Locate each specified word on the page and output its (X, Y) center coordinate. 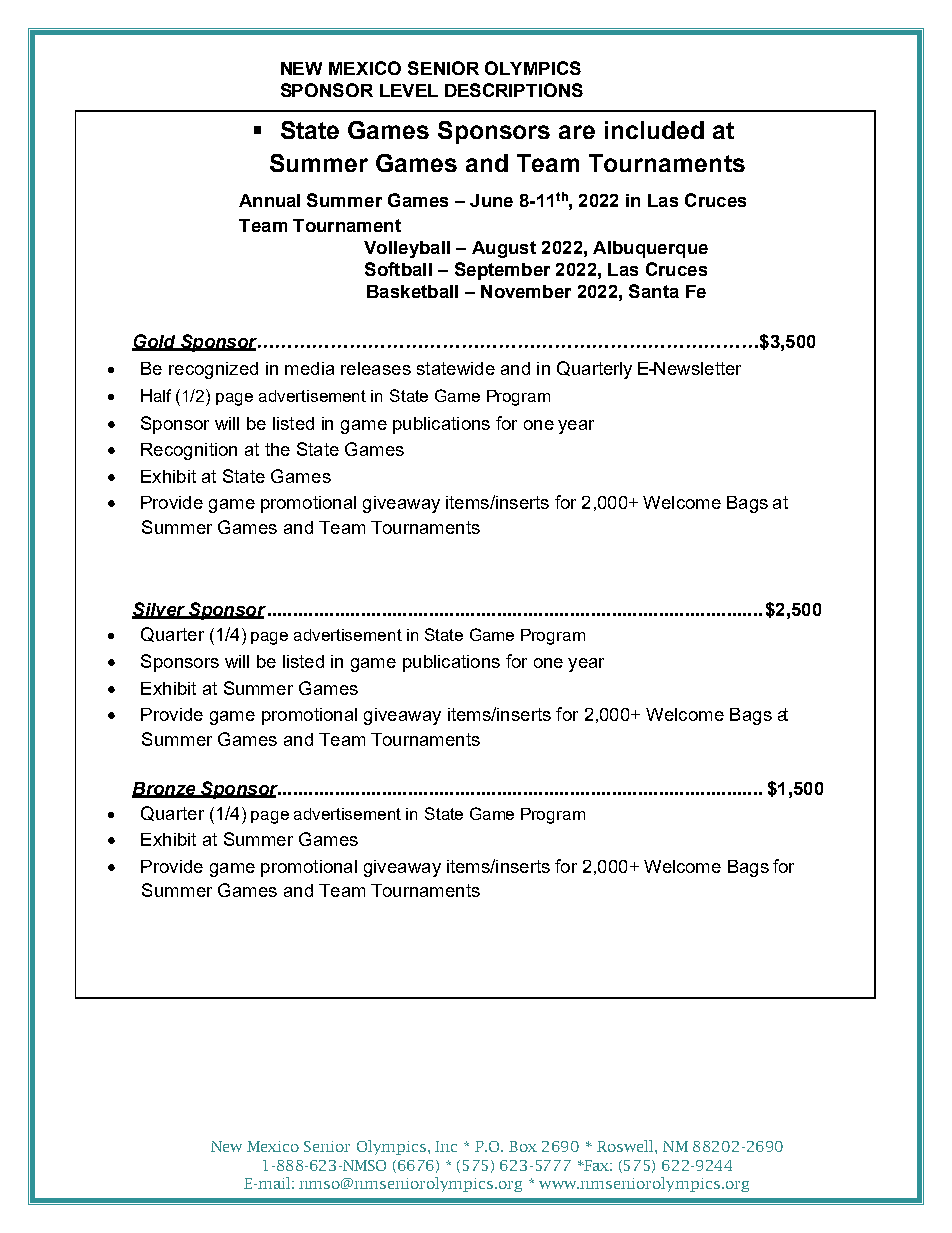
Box (523, 1146)
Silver (159, 610)
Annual (269, 200)
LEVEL (409, 90)
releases (376, 368)
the (277, 449)
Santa (654, 291)
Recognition (189, 451)
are (577, 132)
